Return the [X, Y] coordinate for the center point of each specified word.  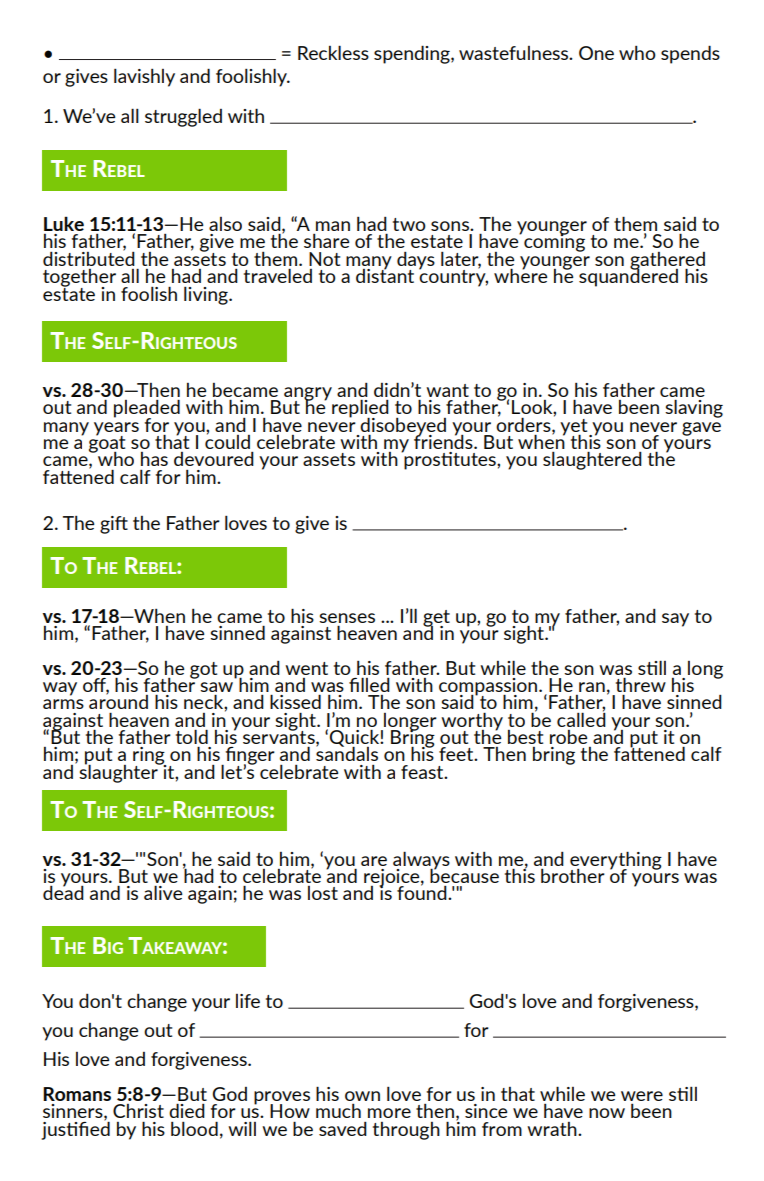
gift [114, 525]
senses [347, 618]
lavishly [144, 78]
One [596, 53]
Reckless [333, 52]
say [675, 620]
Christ [138, 1111]
